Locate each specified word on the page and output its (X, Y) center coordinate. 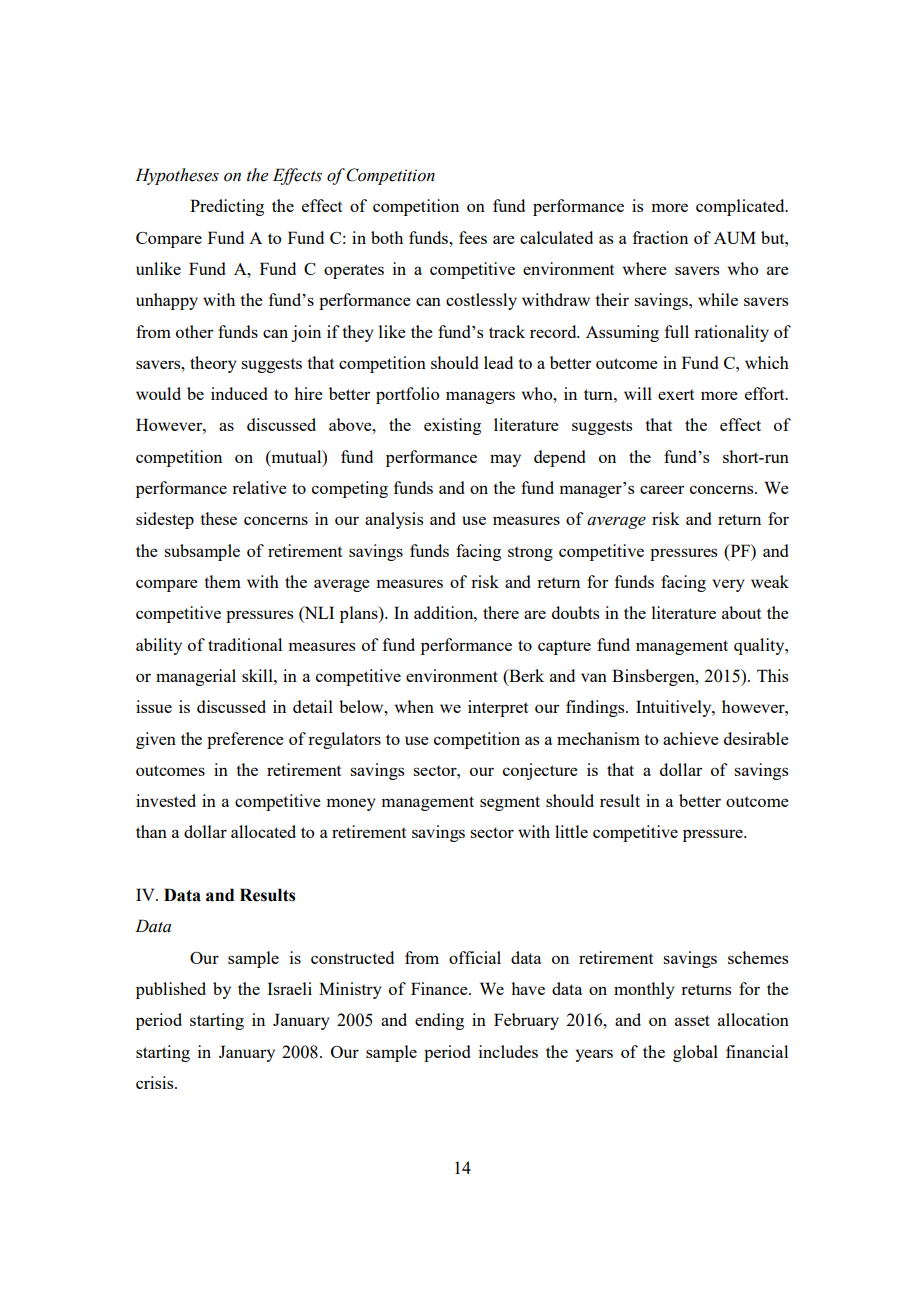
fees (473, 237)
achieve (691, 738)
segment (510, 803)
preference (245, 740)
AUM (735, 237)
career (662, 489)
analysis (394, 520)
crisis (156, 1082)
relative (259, 487)
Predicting (227, 207)
